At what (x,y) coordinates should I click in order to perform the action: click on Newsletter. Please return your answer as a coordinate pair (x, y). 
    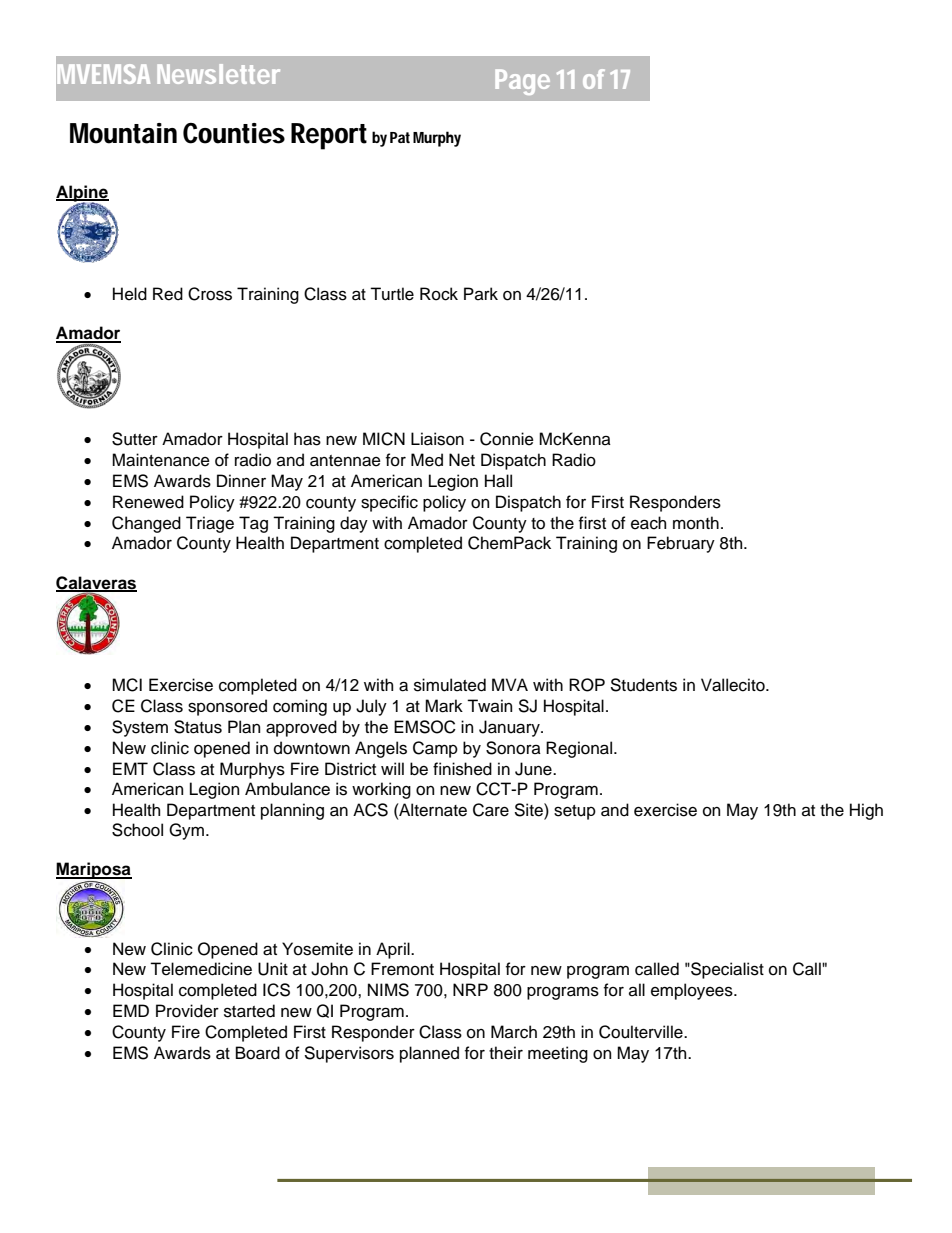
    Looking at the image, I should click on (218, 74).
